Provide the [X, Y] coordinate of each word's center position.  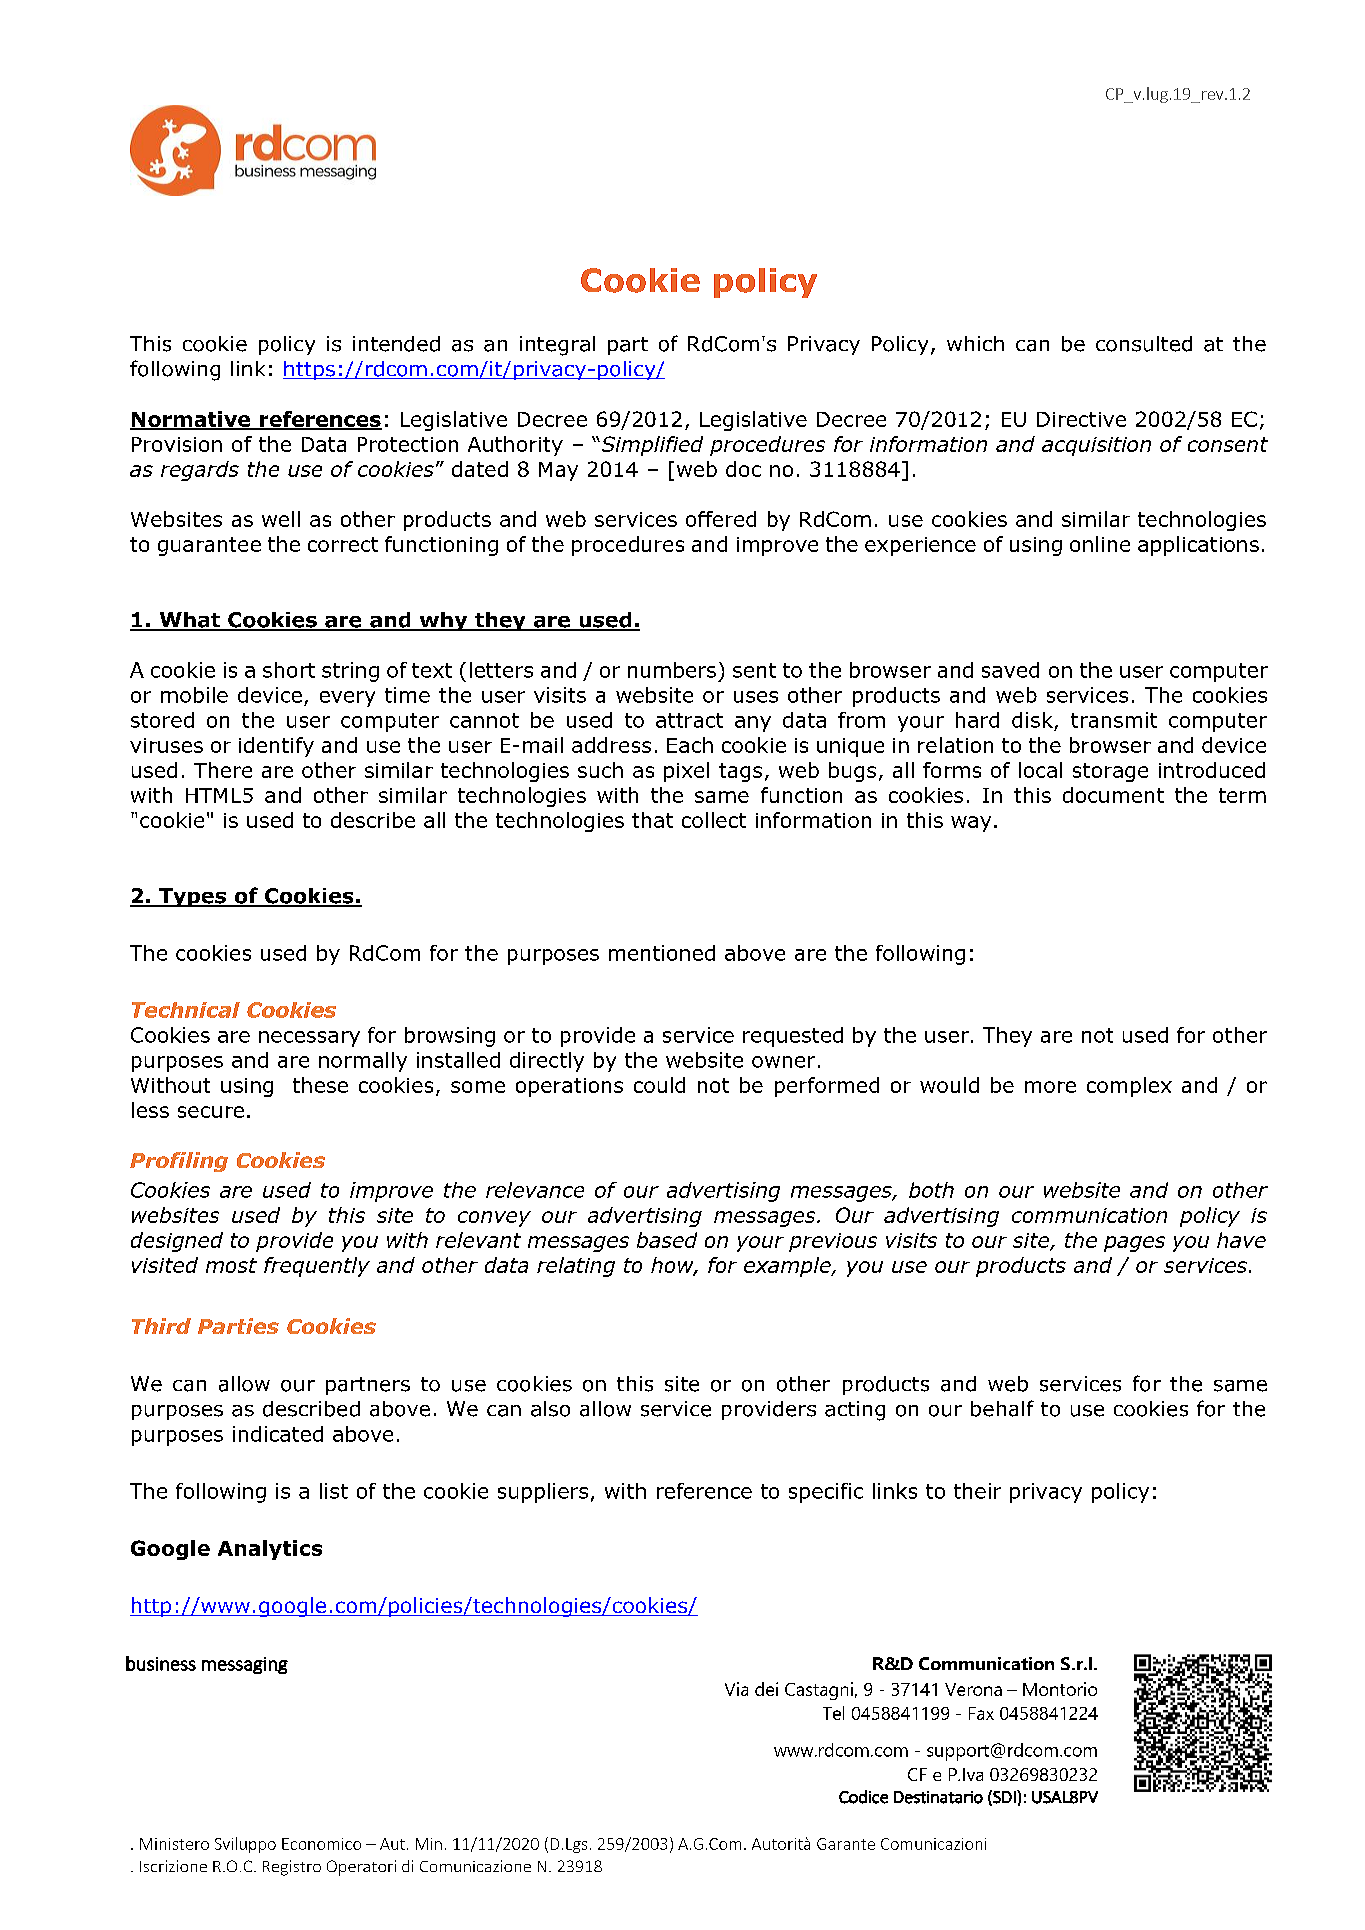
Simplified [651, 446]
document [1113, 795]
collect [714, 820]
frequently [317, 1267]
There [223, 770]
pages [1134, 1244]
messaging [245, 1665]
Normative [191, 420]
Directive [1081, 419]
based [667, 1240]
